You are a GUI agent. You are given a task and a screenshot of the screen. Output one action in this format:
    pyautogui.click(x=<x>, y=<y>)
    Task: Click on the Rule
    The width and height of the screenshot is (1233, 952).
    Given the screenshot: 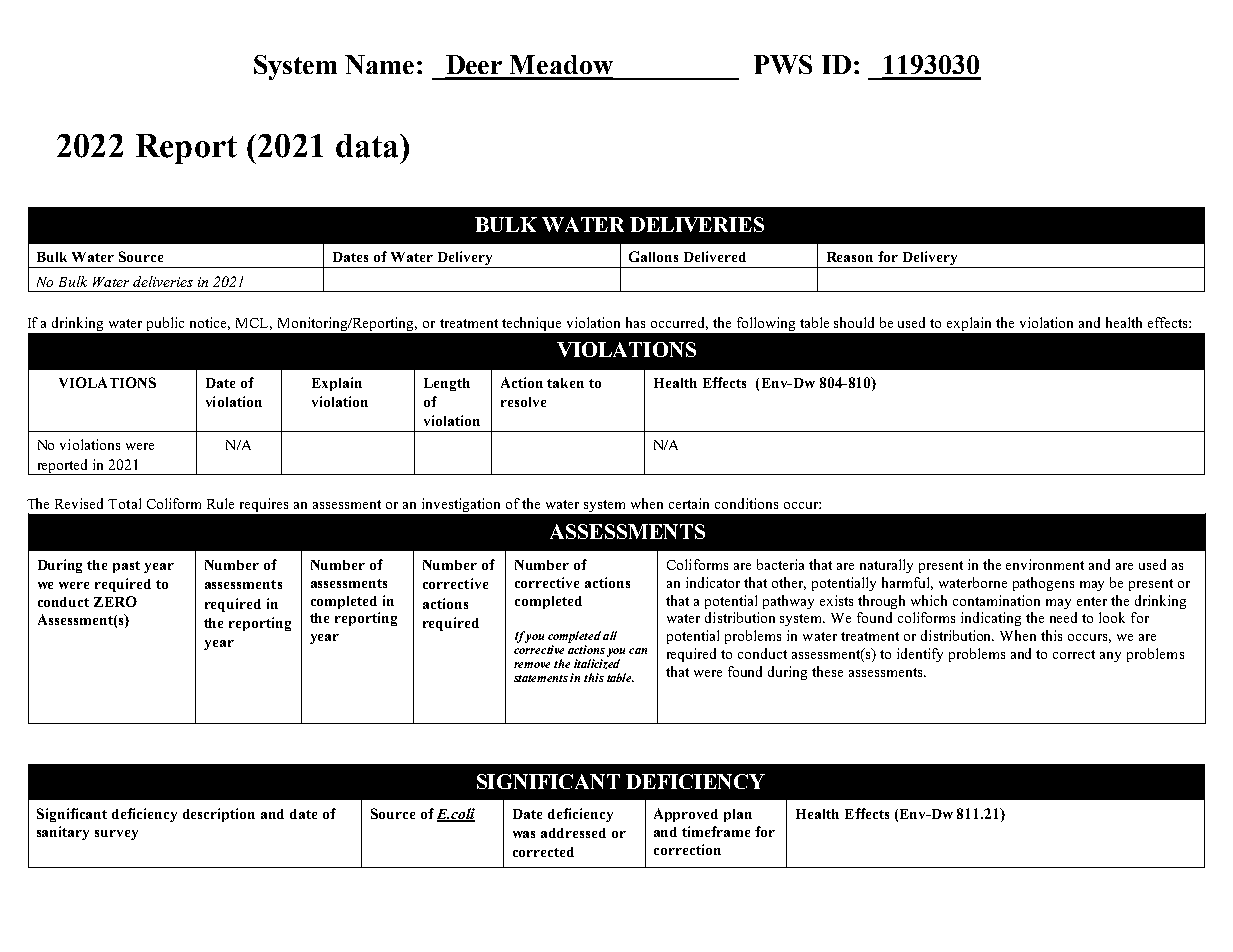 What is the action you would take?
    pyautogui.click(x=220, y=503)
